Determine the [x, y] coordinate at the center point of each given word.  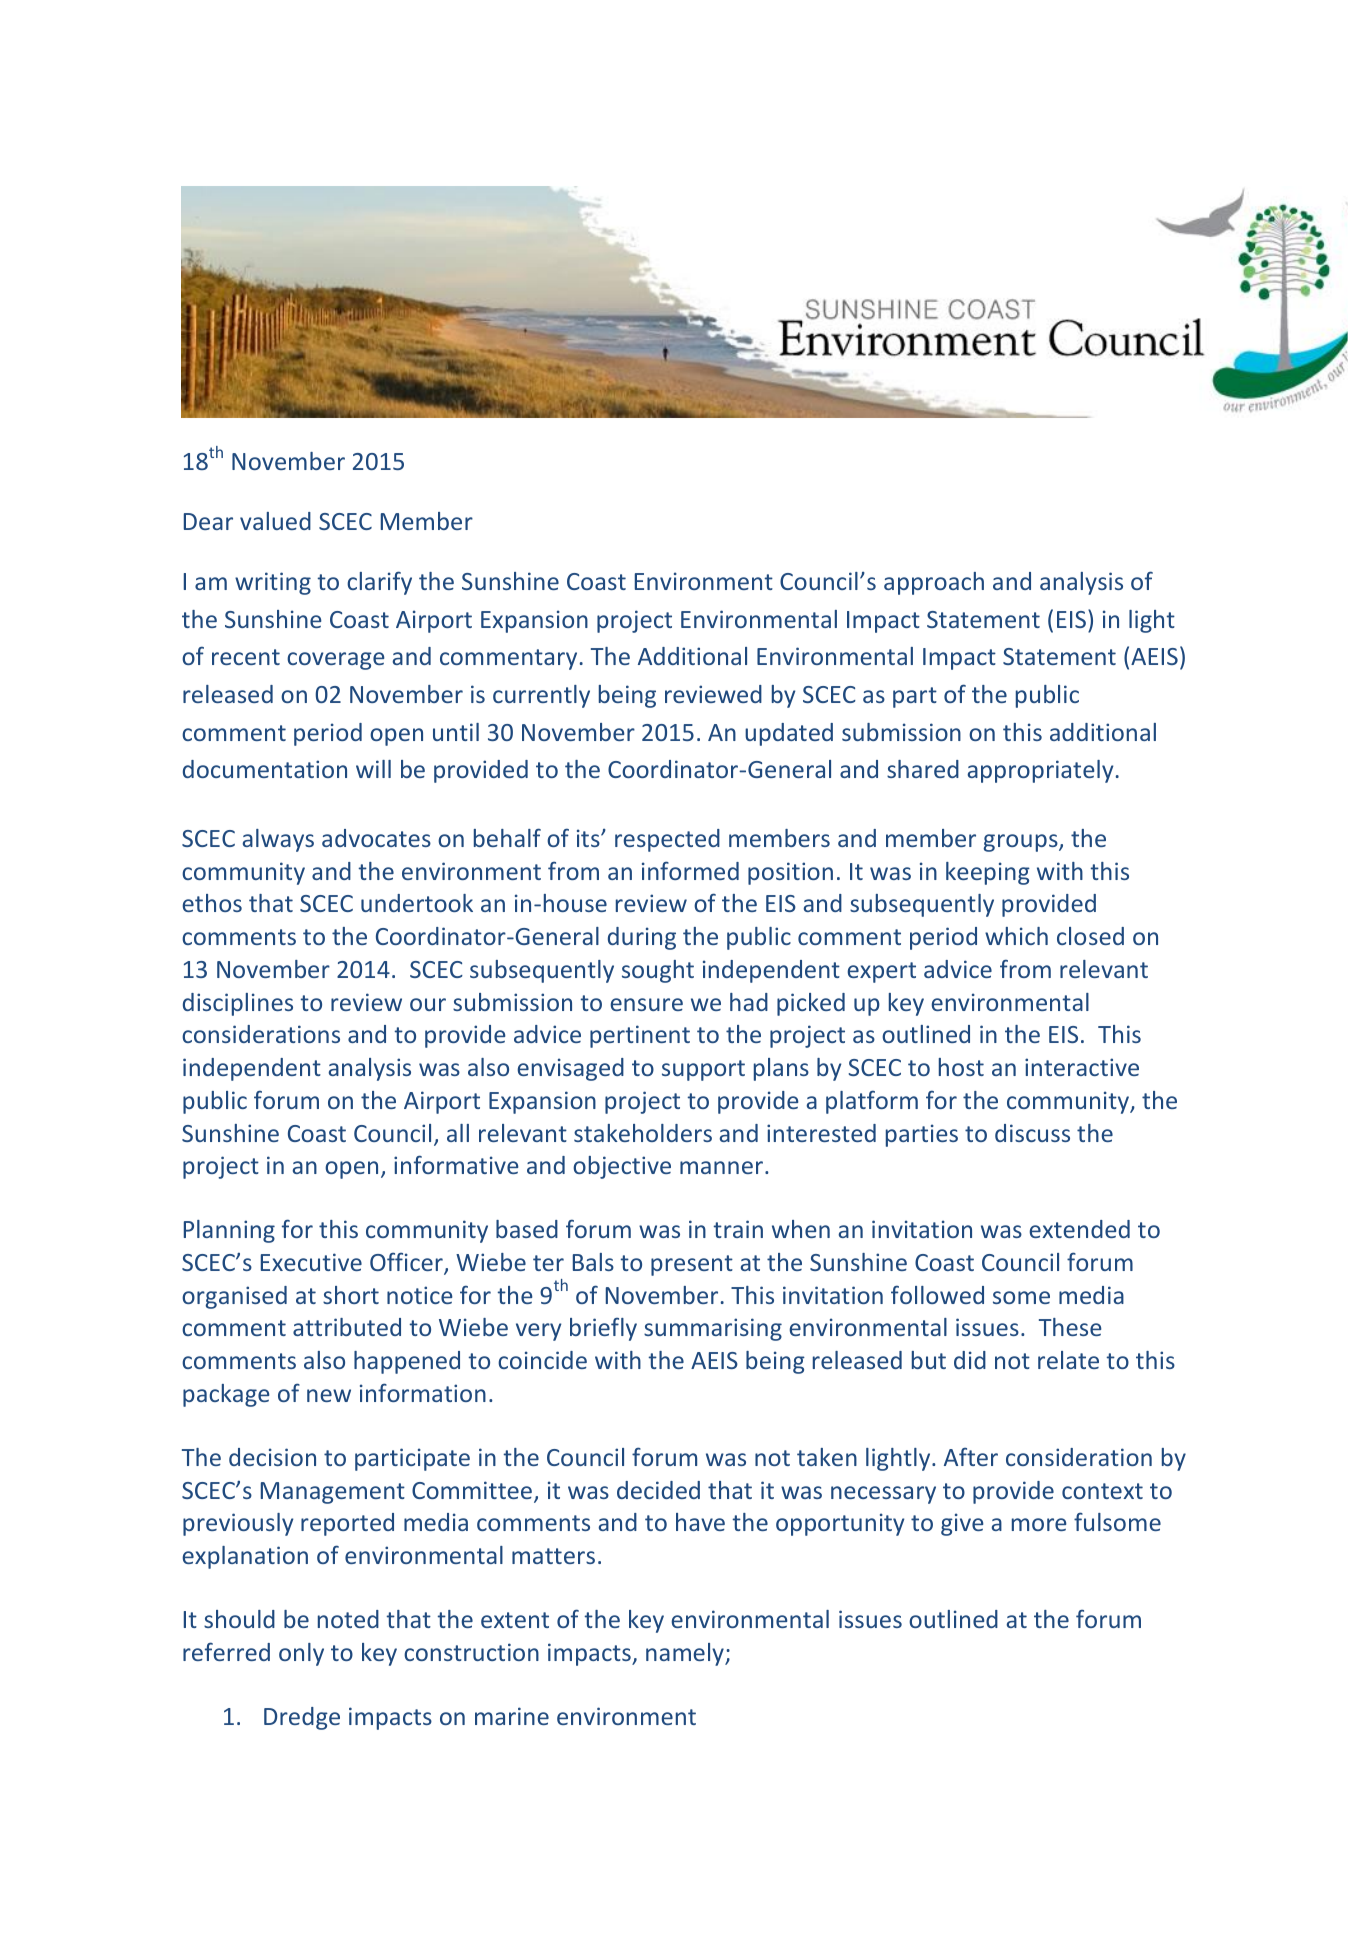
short [351, 1295]
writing [273, 583]
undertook [417, 903]
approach [934, 583]
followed [937, 1294]
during [642, 938]
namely [686, 1654]
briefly [603, 1329]
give [962, 1524]
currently [541, 696]
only [301, 1654]
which [1016, 936]
